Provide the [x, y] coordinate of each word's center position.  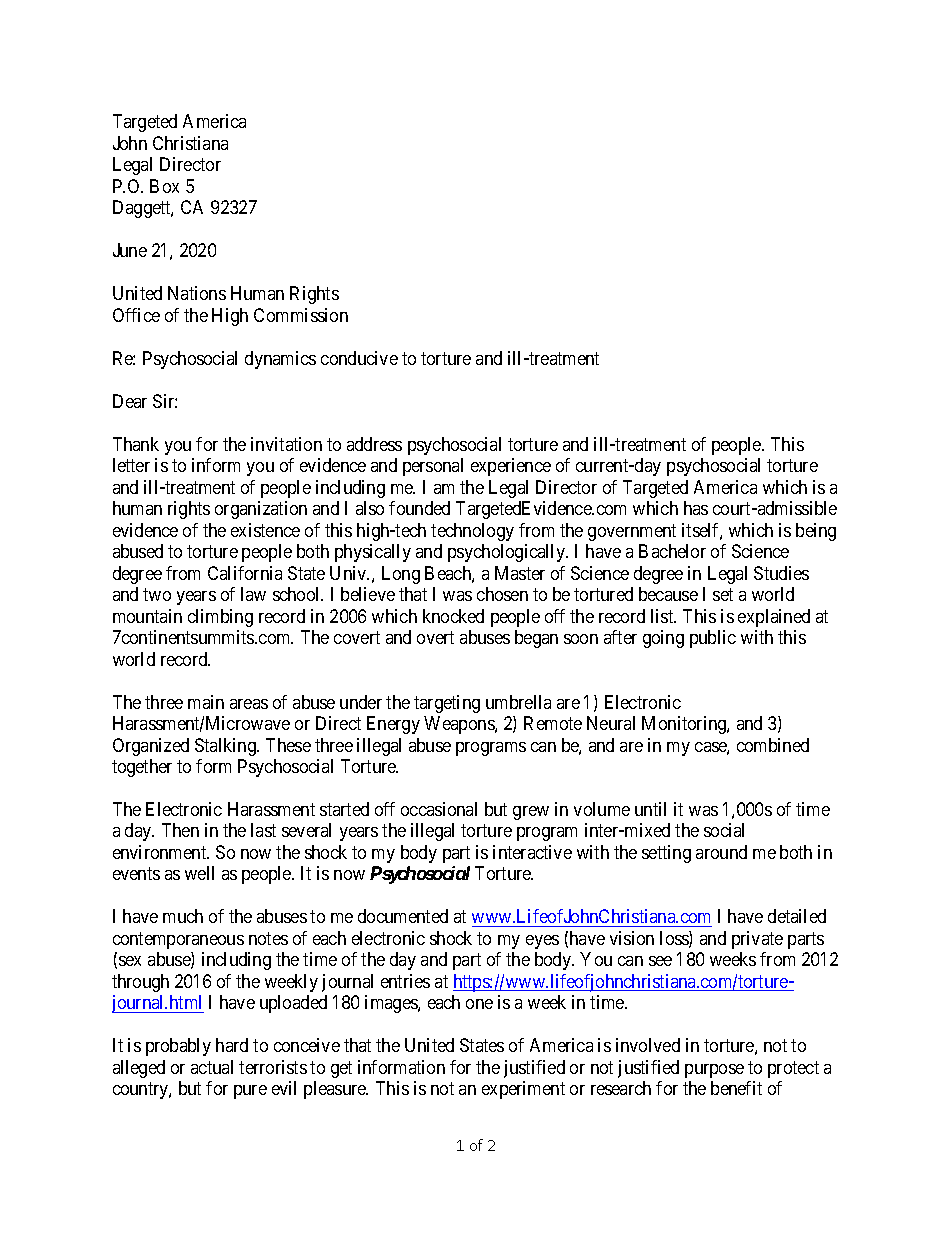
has [696, 508]
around [721, 852]
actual [212, 1067]
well [199, 873]
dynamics [280, 360]
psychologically [508, 553]
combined [773, 745]
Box [164, 186]
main [206, 702]
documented [403, 916]
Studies [781, 573]
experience [511, 467]
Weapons [460, 725]
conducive [359, 358]
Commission [301, 315]
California [245, 573]
